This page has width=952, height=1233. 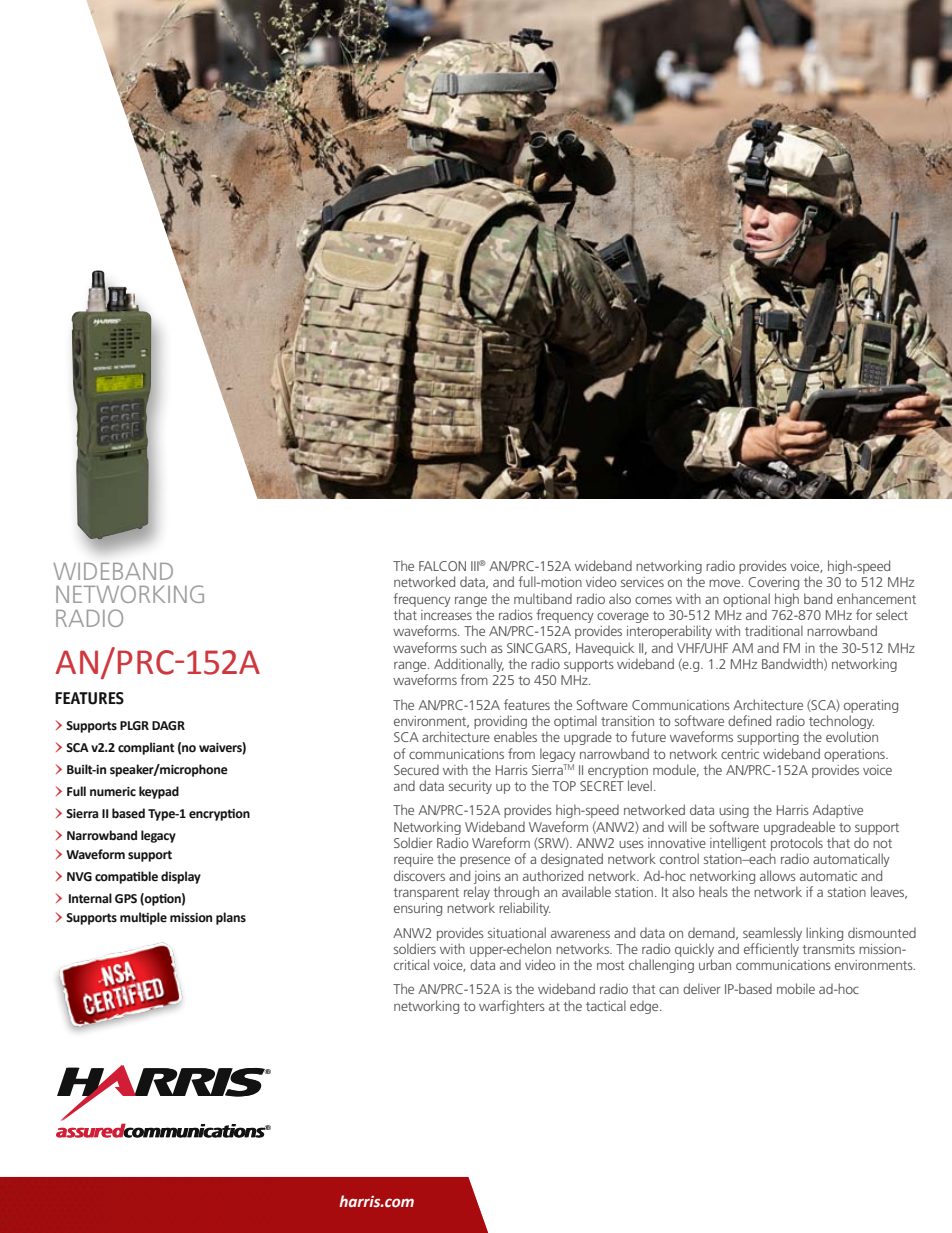 What do you see at coordinates (485, 861) in the page?
I see `presence` at bounding box center [485, 861].
